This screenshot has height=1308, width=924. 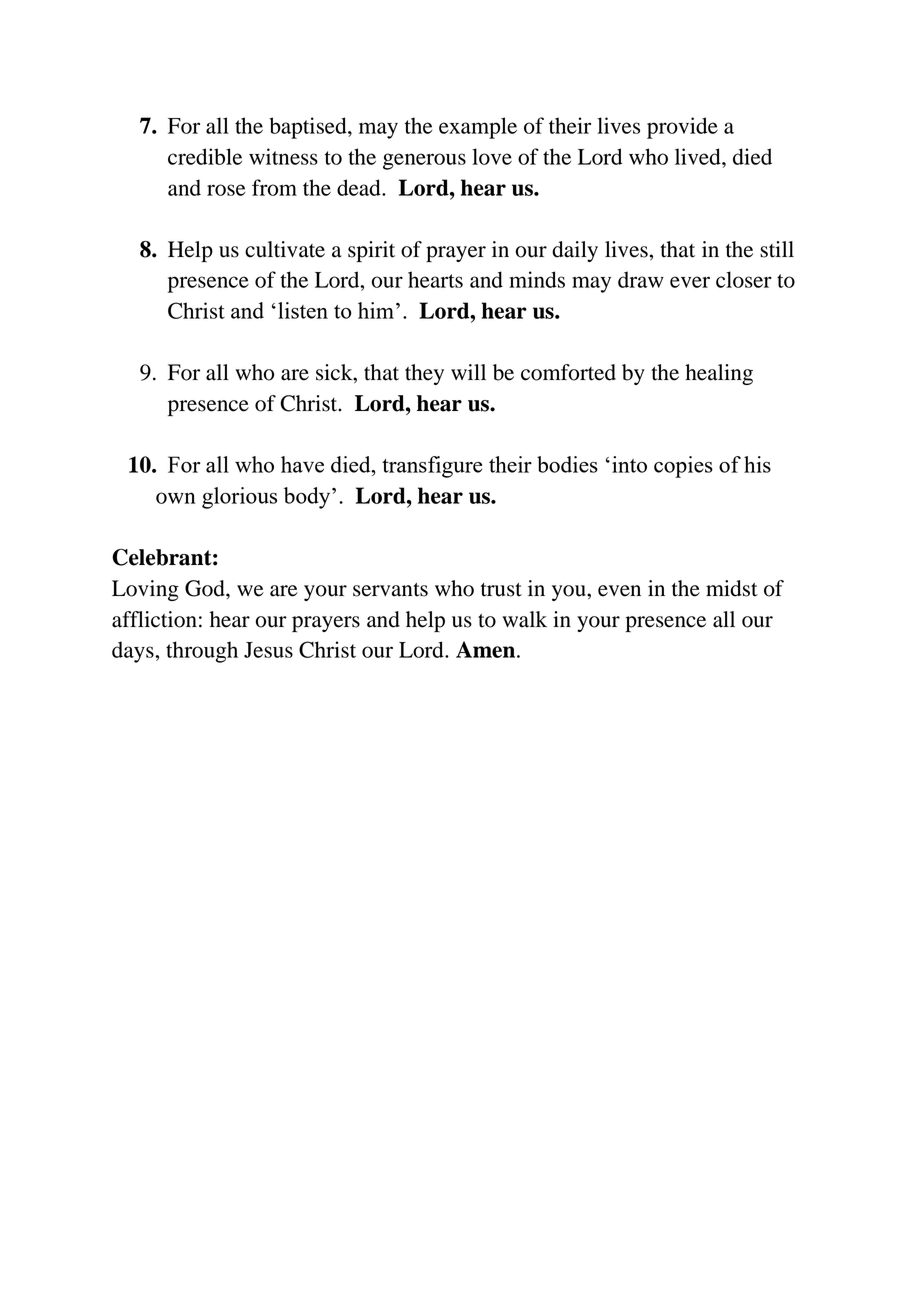 I want to click on cultivate, so click(x=285, y=249).
